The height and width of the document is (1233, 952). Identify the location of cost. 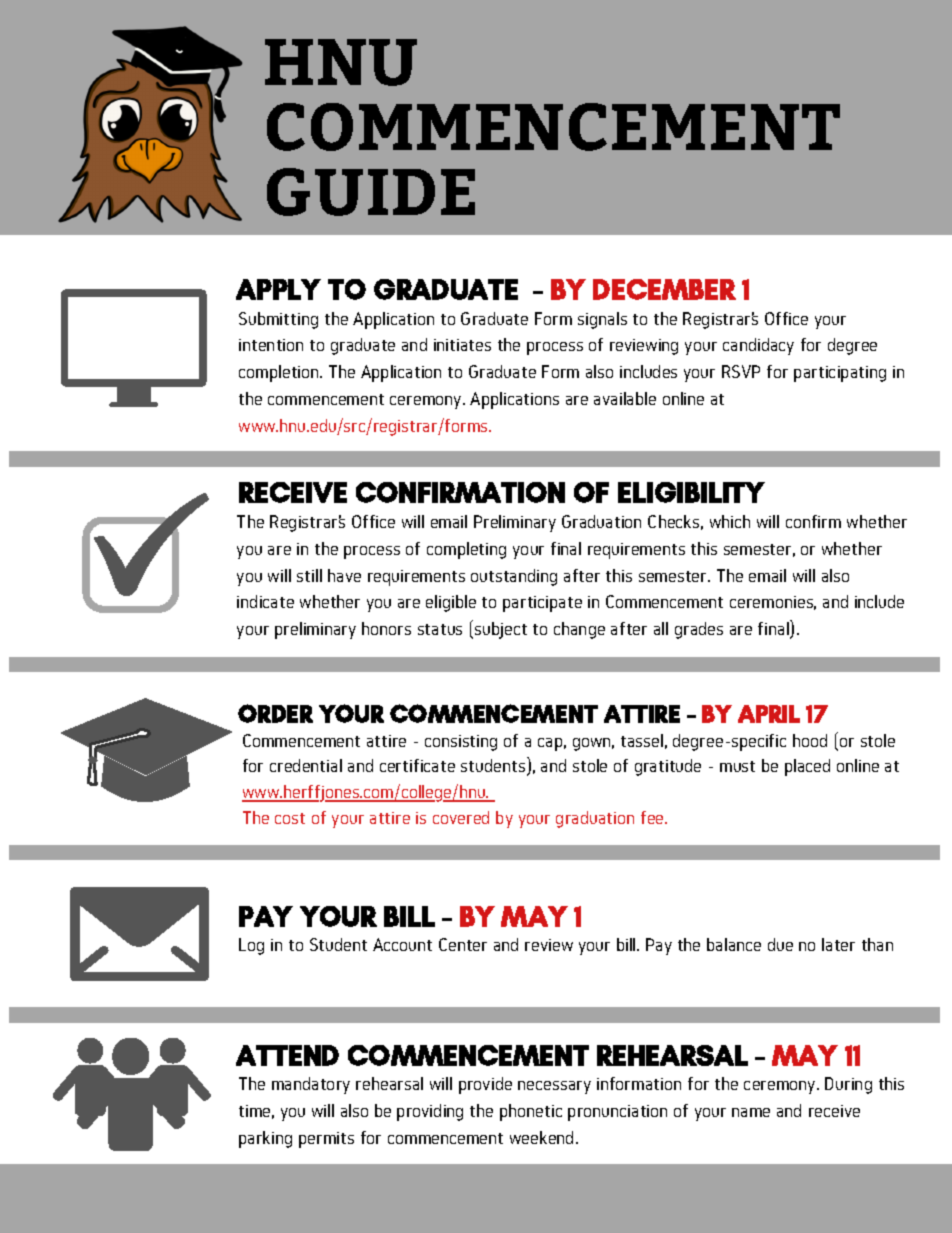
(290, 818).
